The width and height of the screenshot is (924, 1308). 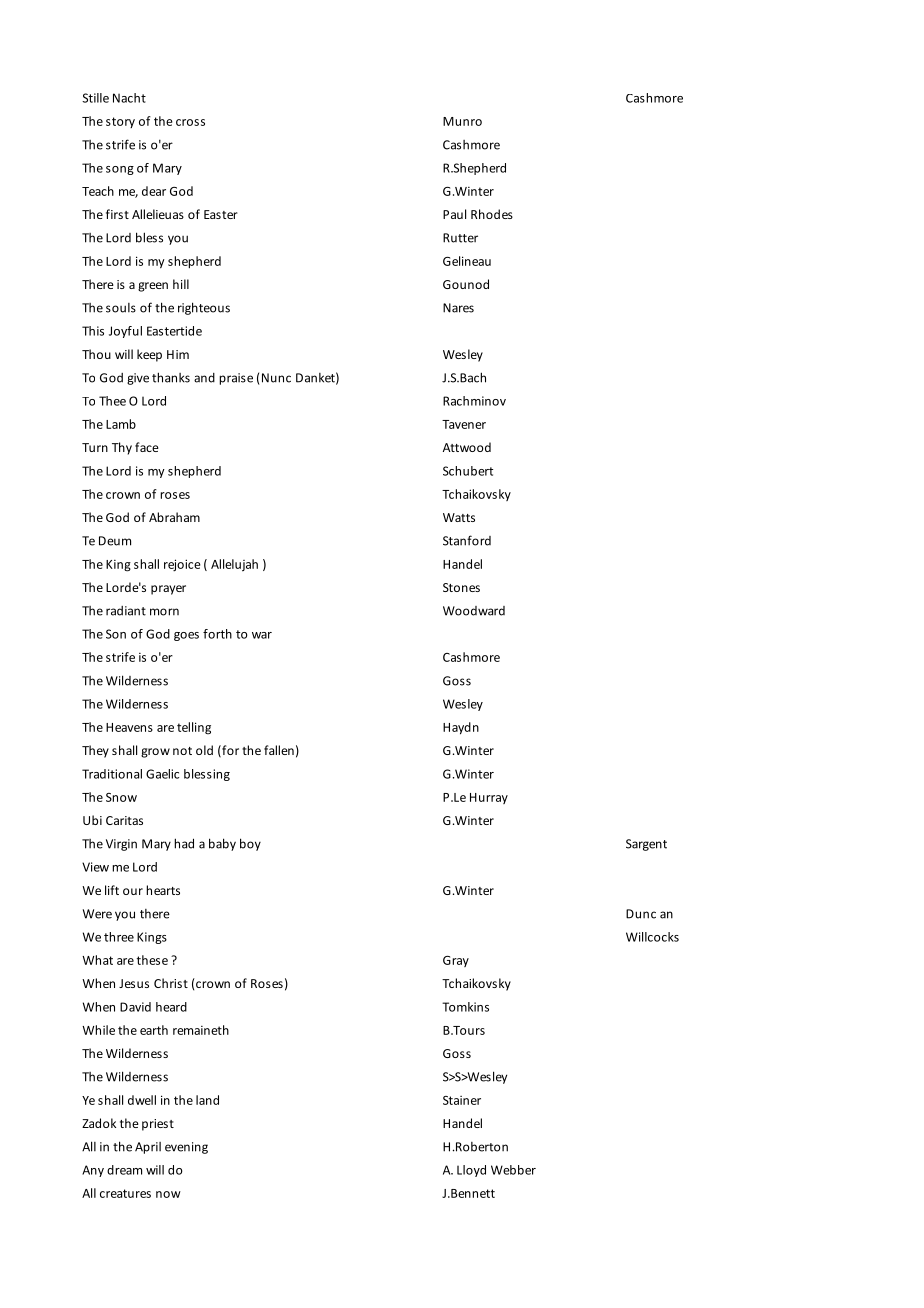 I want to click on Stones, so click(x=461, y=587).
